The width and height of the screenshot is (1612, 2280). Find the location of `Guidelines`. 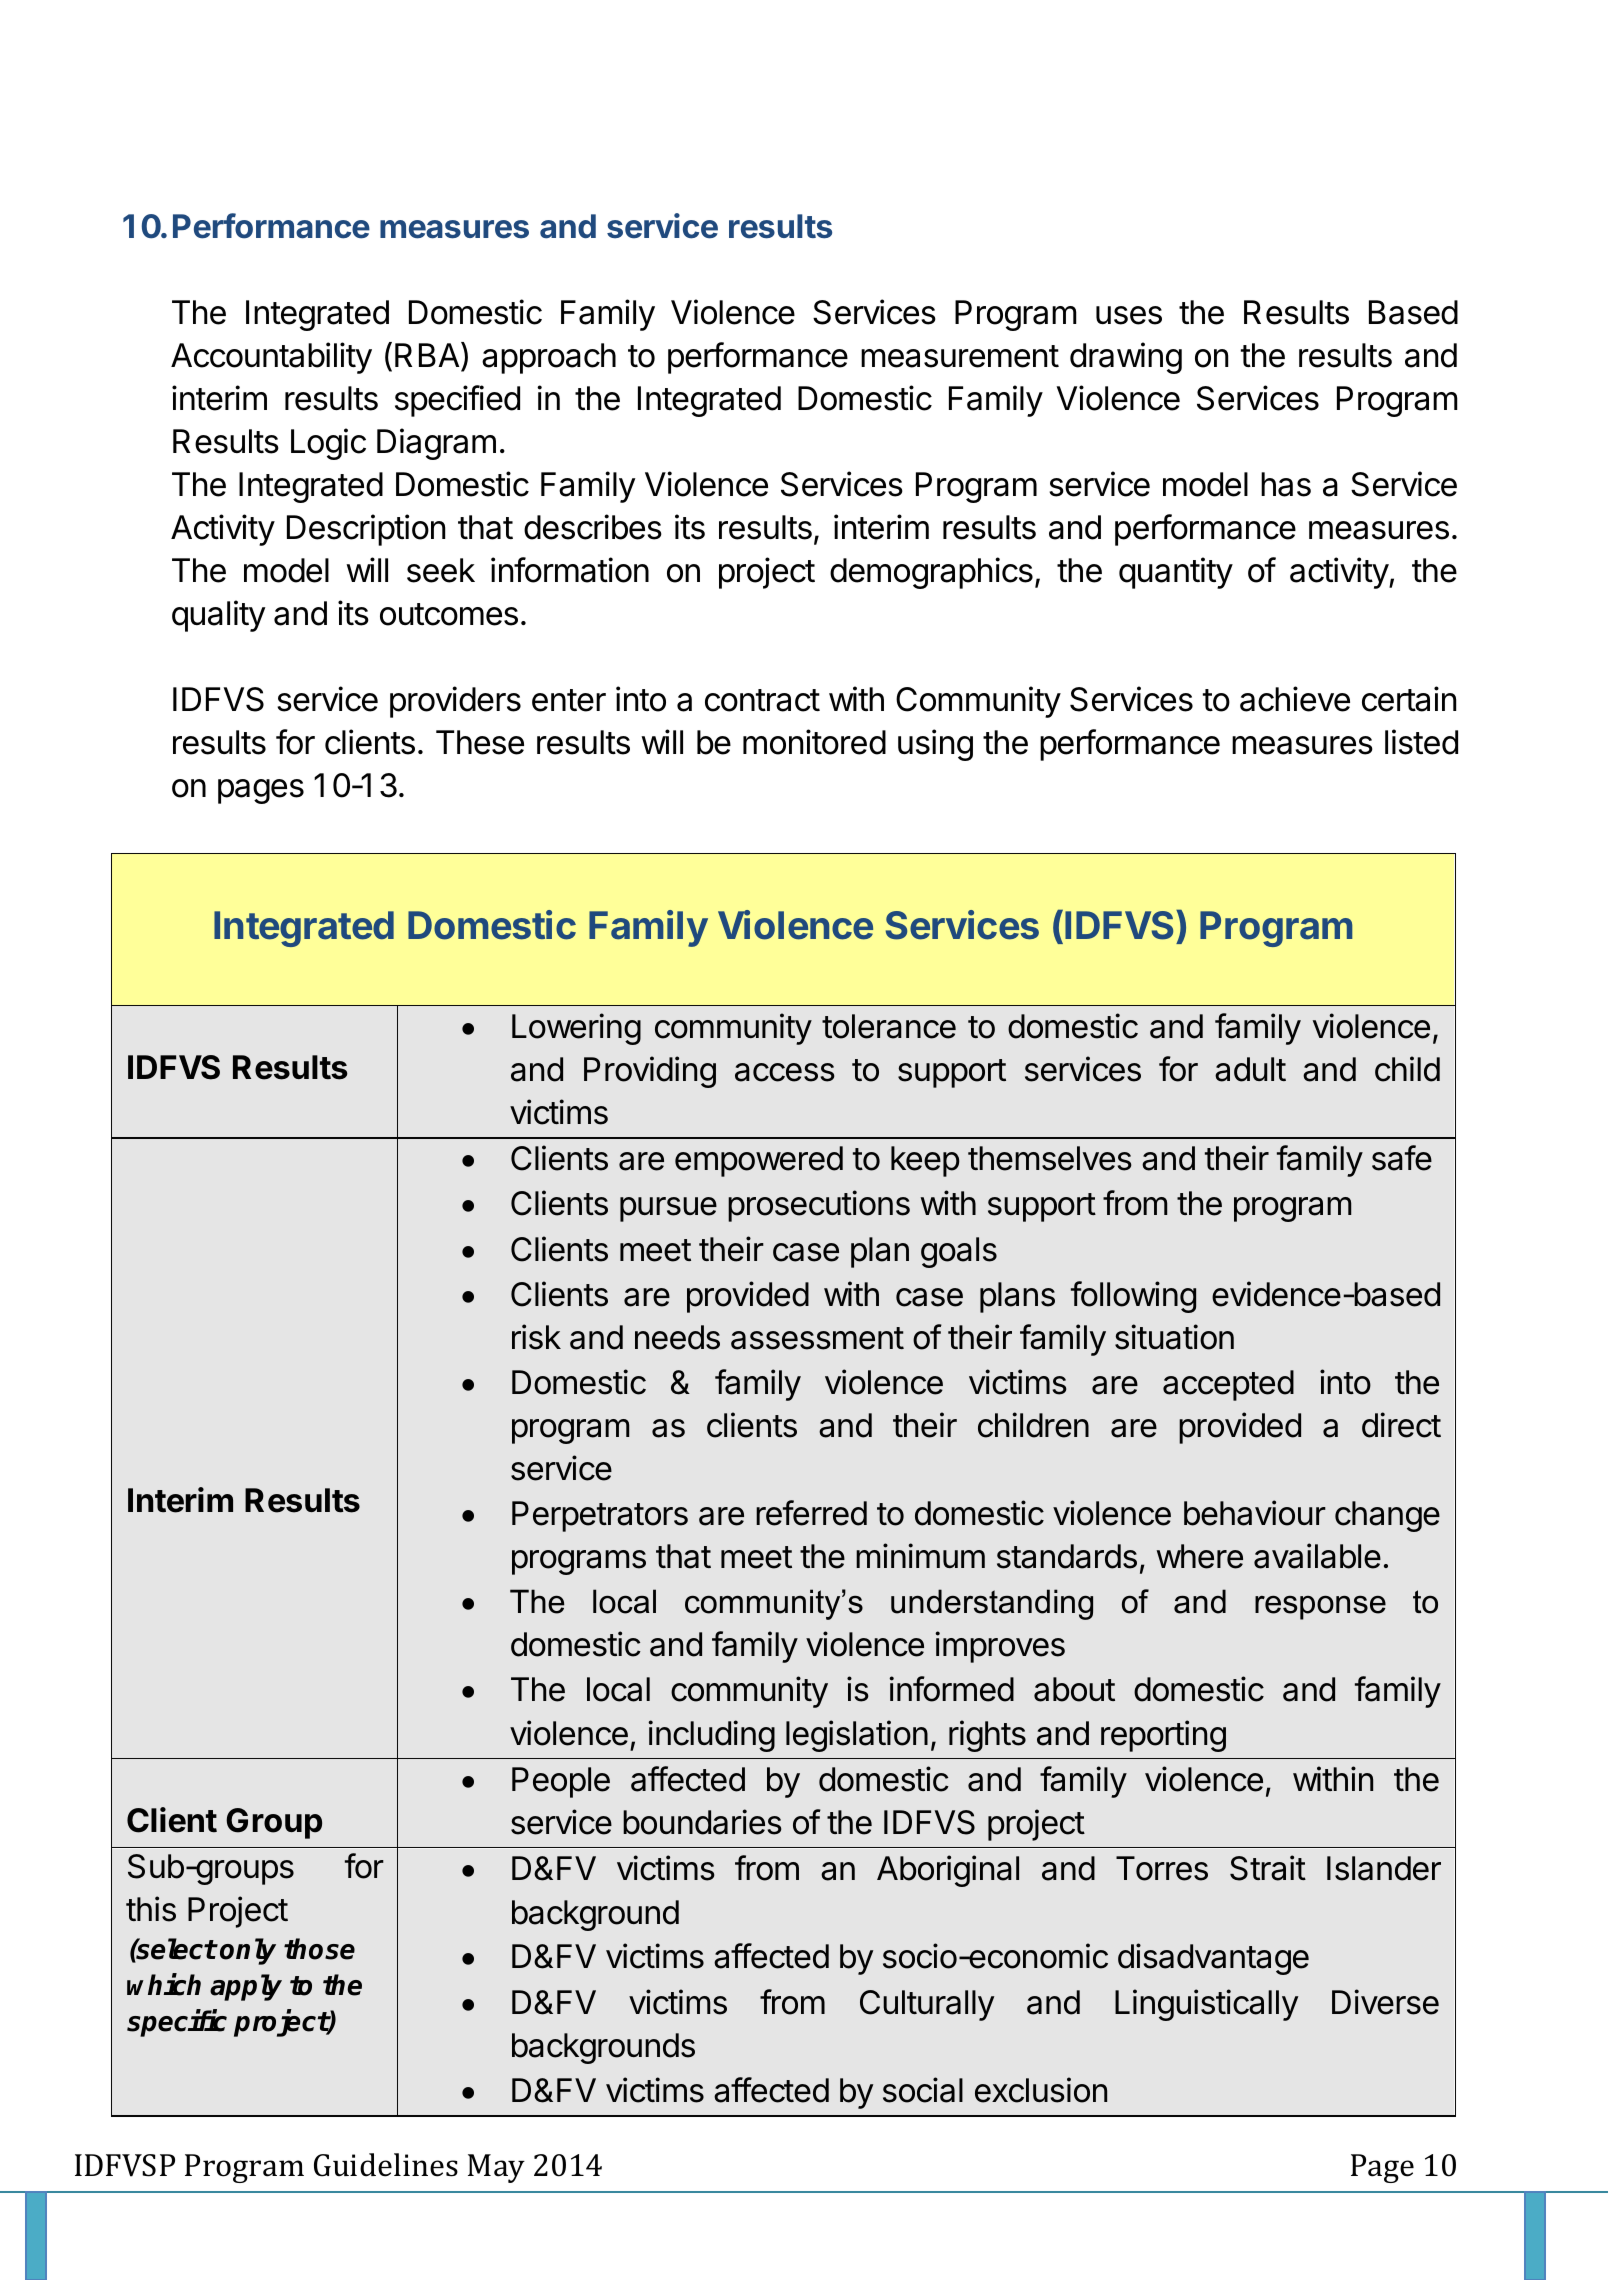

Guidelines is located at coordinates (386, 2165).
